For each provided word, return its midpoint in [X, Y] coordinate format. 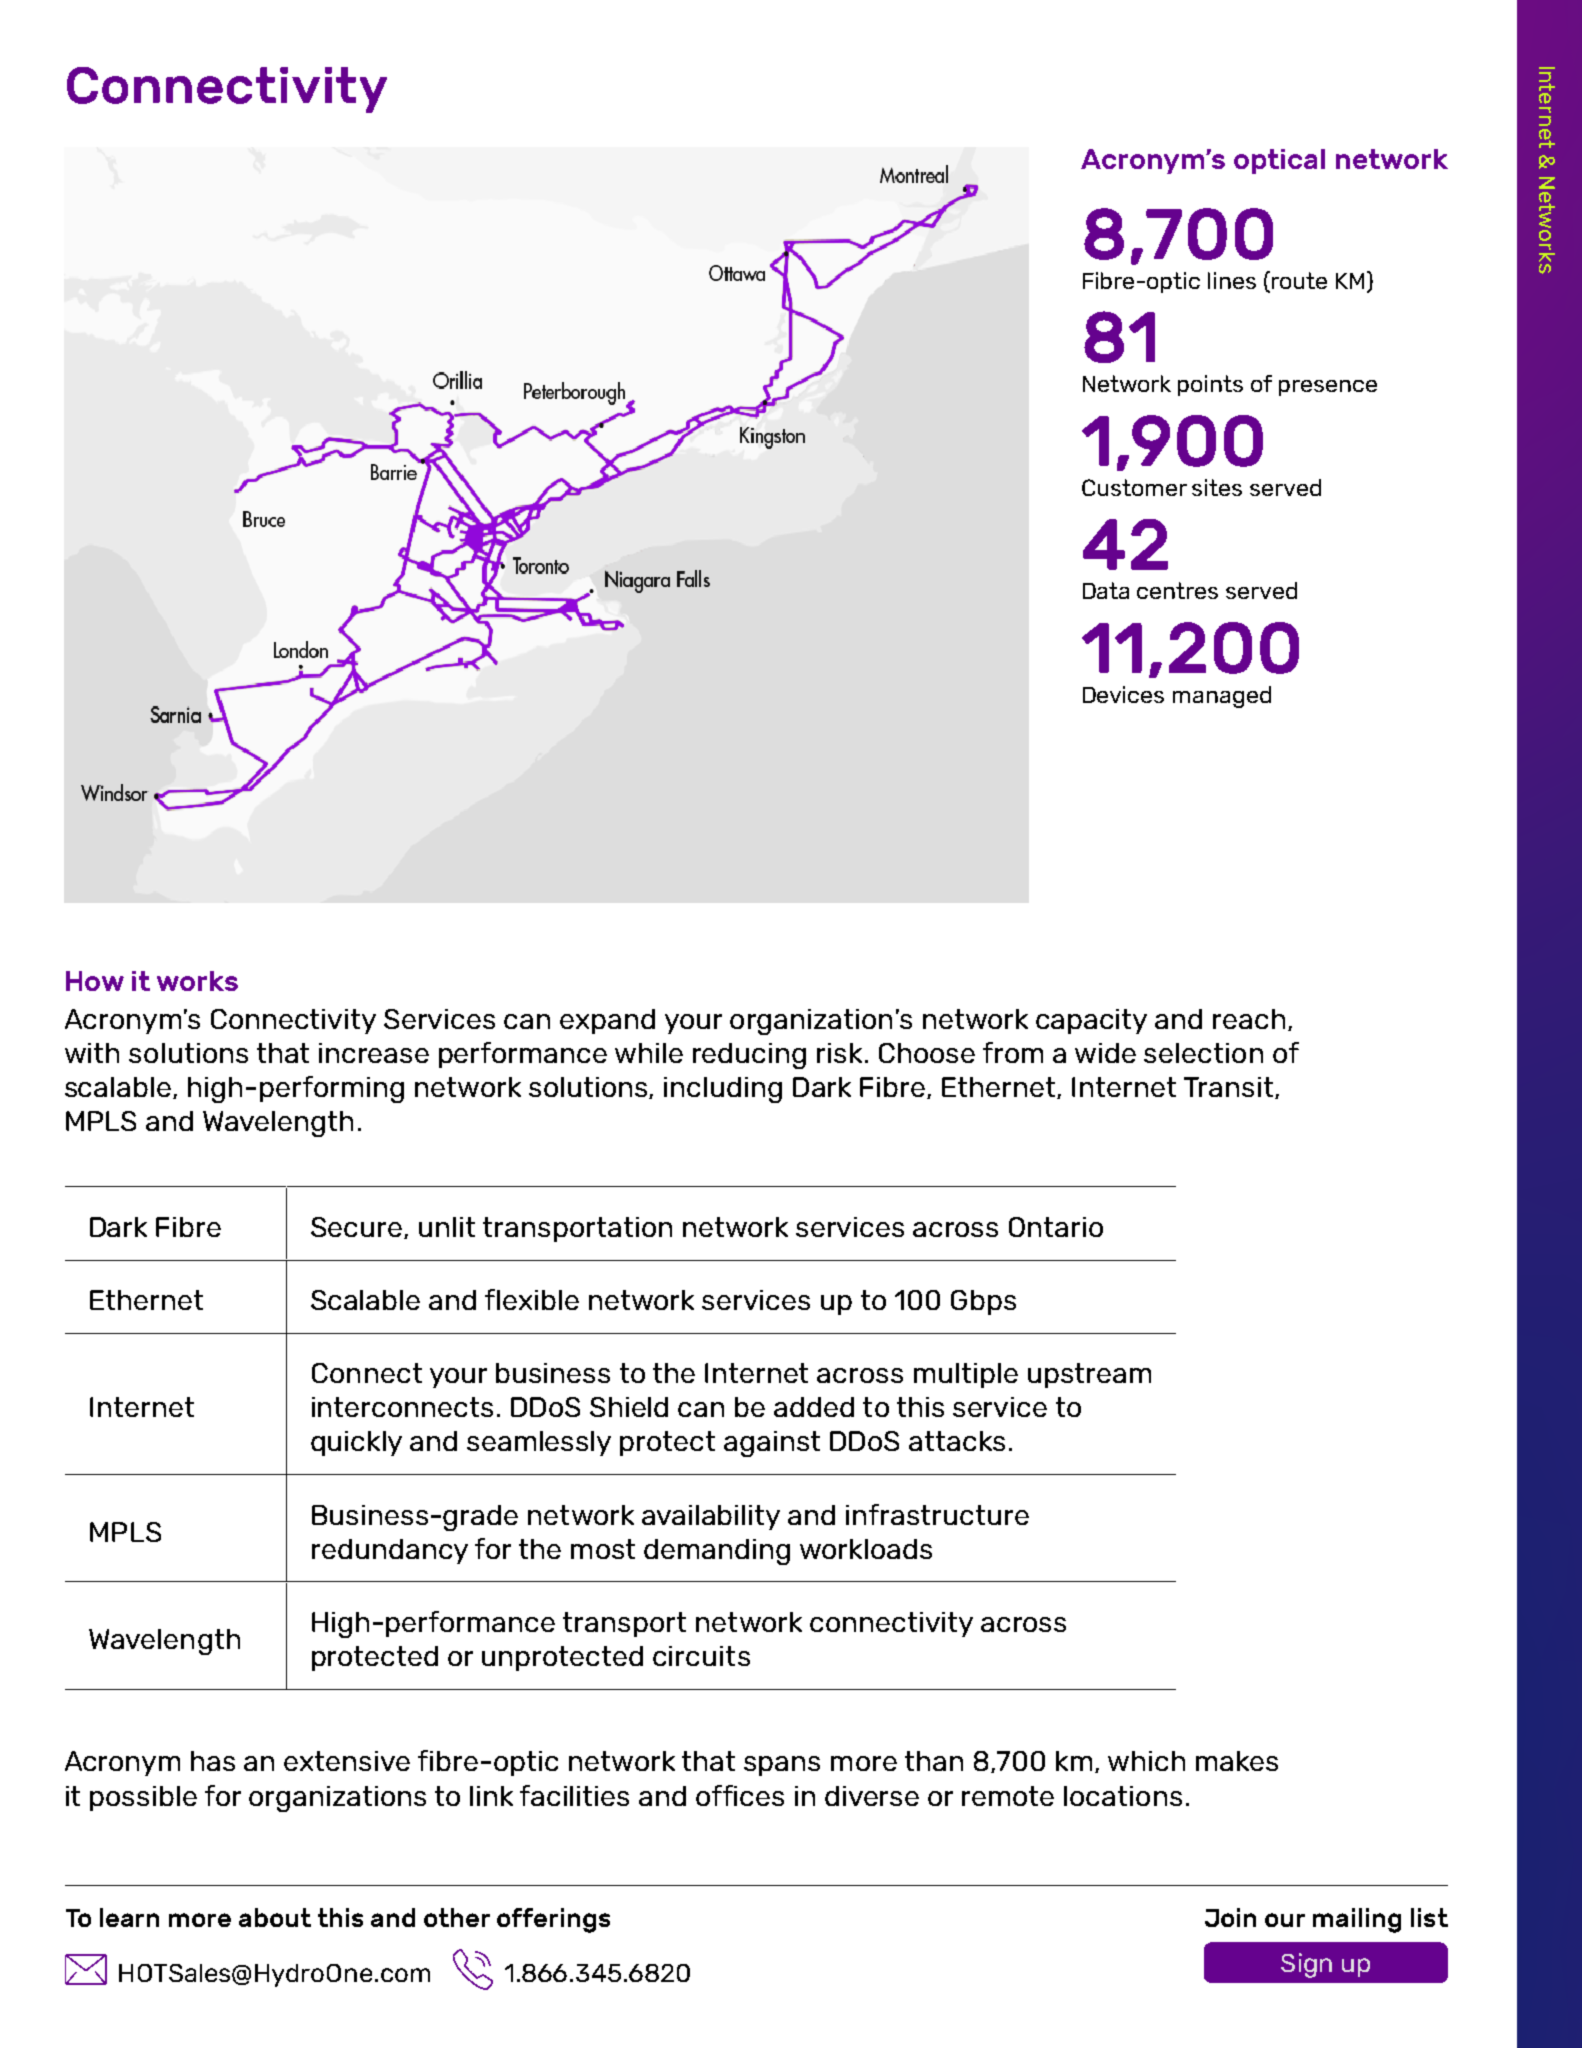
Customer [1134, 487]
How [95, 981]
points [1210, 385]
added [814, 1407]
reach [1249, 1019]
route [1299, 280]
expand [607, 1021]
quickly [356, 1443]
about [275, 1917]
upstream [1089, 1375]
